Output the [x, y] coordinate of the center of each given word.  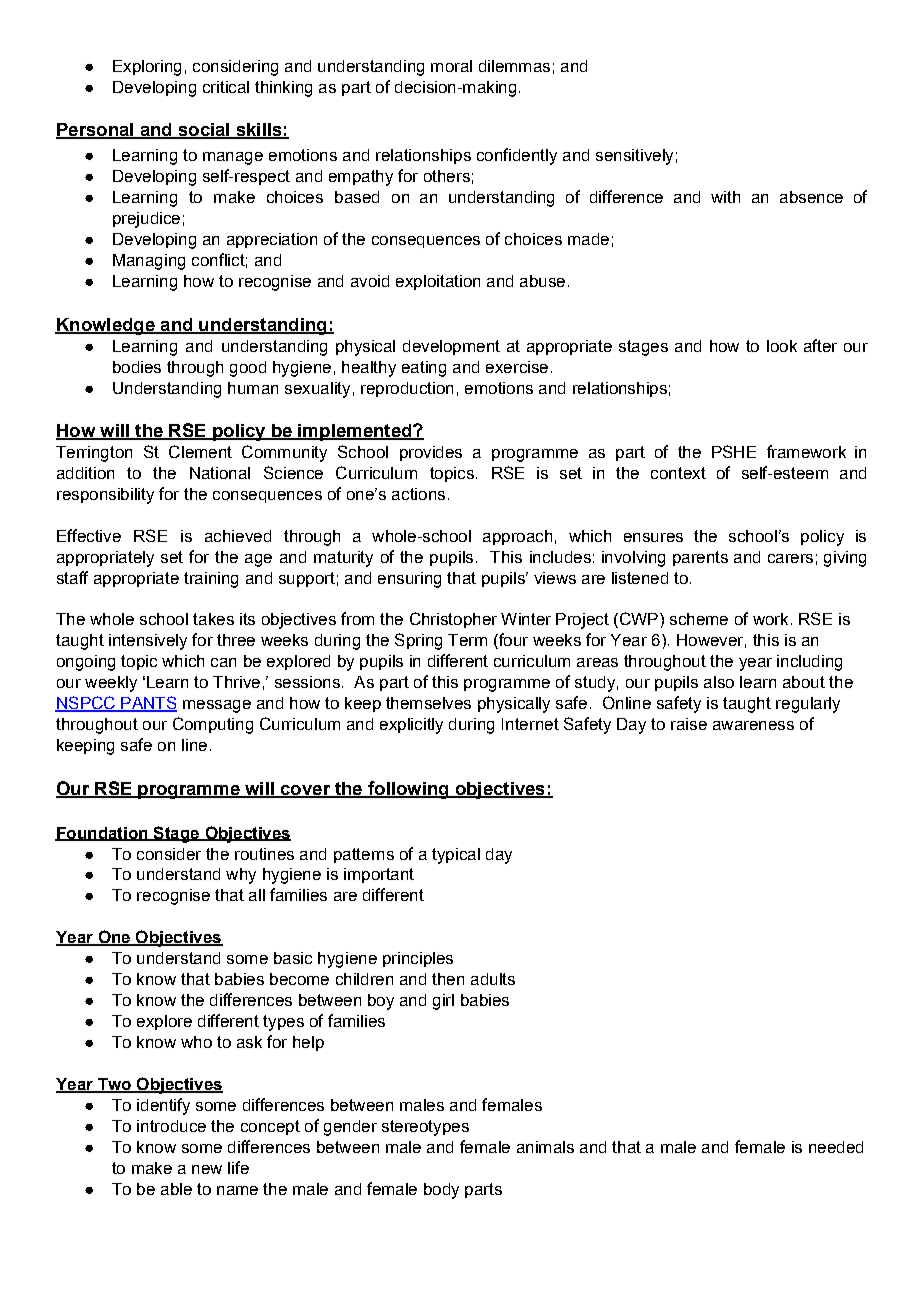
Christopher [453, 620]
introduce [171, 1126]
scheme [699, 619]
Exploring [147, 68]
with [725, 197]
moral [451, 66]
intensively [148, 642]
